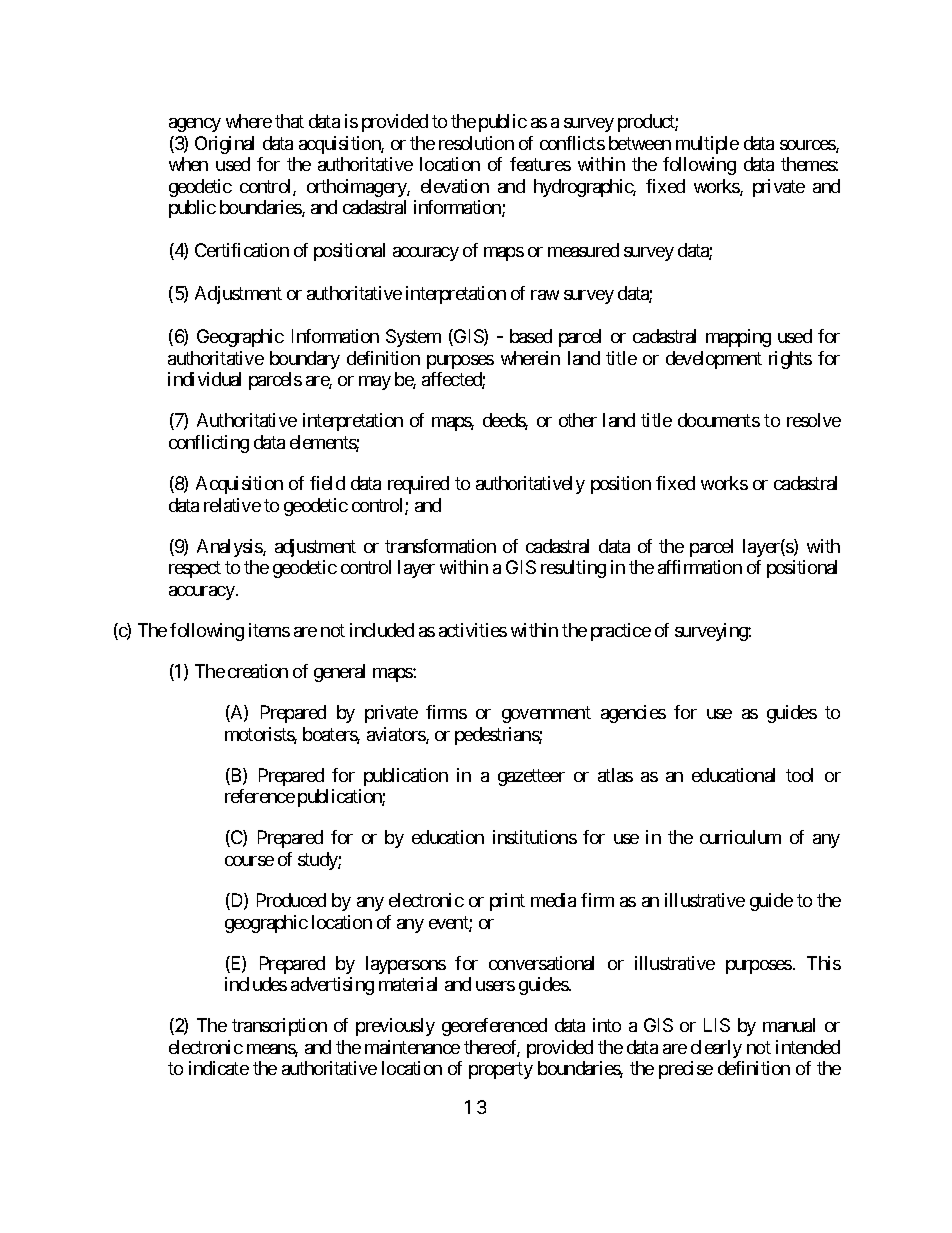 Image resolution: width=952 pixels, height=1233 pixels. Describe the element at coordinates (209, 444) in the document. I see `conflicting` at that location.
